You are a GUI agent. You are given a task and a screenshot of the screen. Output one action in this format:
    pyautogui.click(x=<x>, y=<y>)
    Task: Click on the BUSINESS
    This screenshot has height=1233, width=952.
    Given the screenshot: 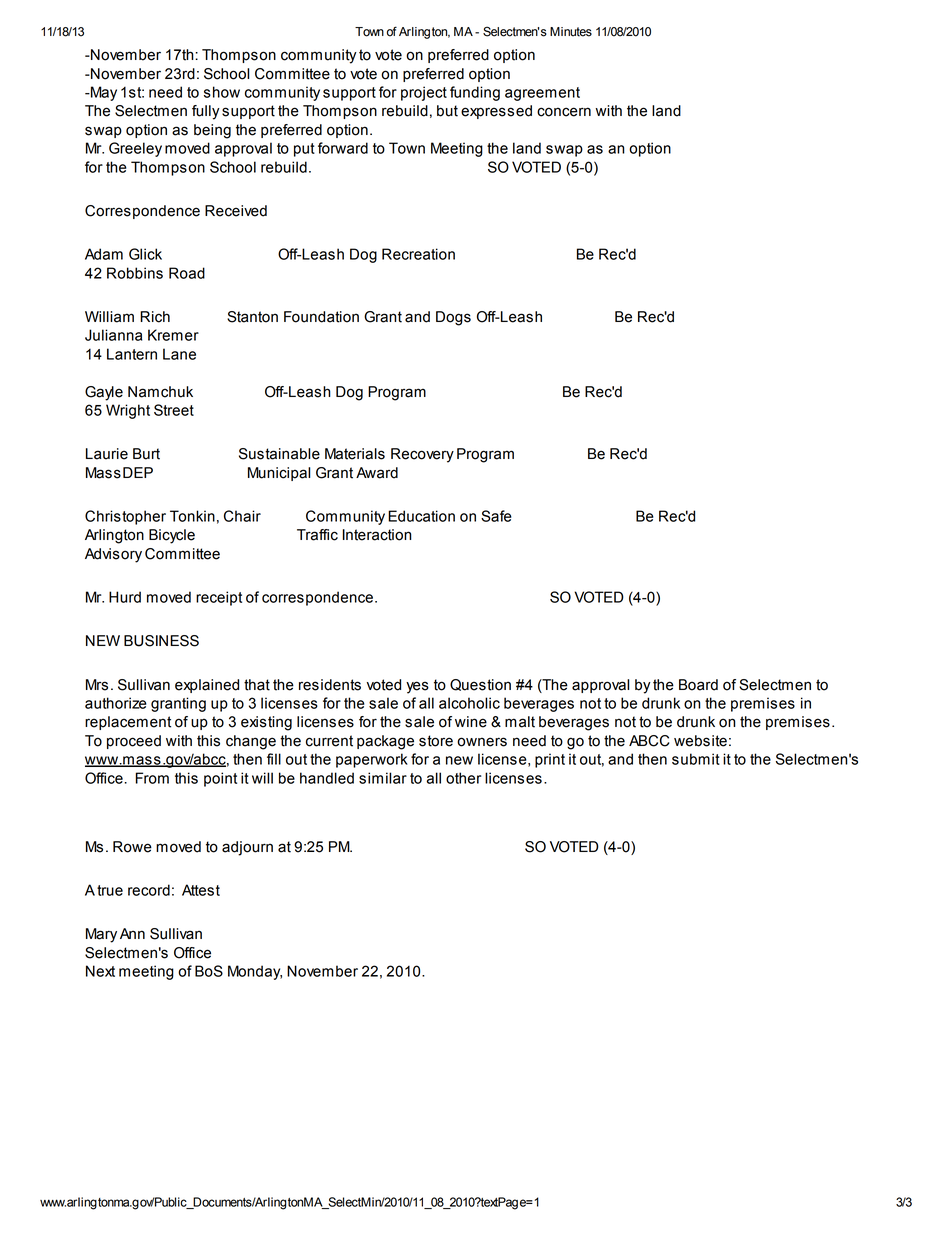 What is the action you would take?
    pyautogui.click(x=161, y=641)
